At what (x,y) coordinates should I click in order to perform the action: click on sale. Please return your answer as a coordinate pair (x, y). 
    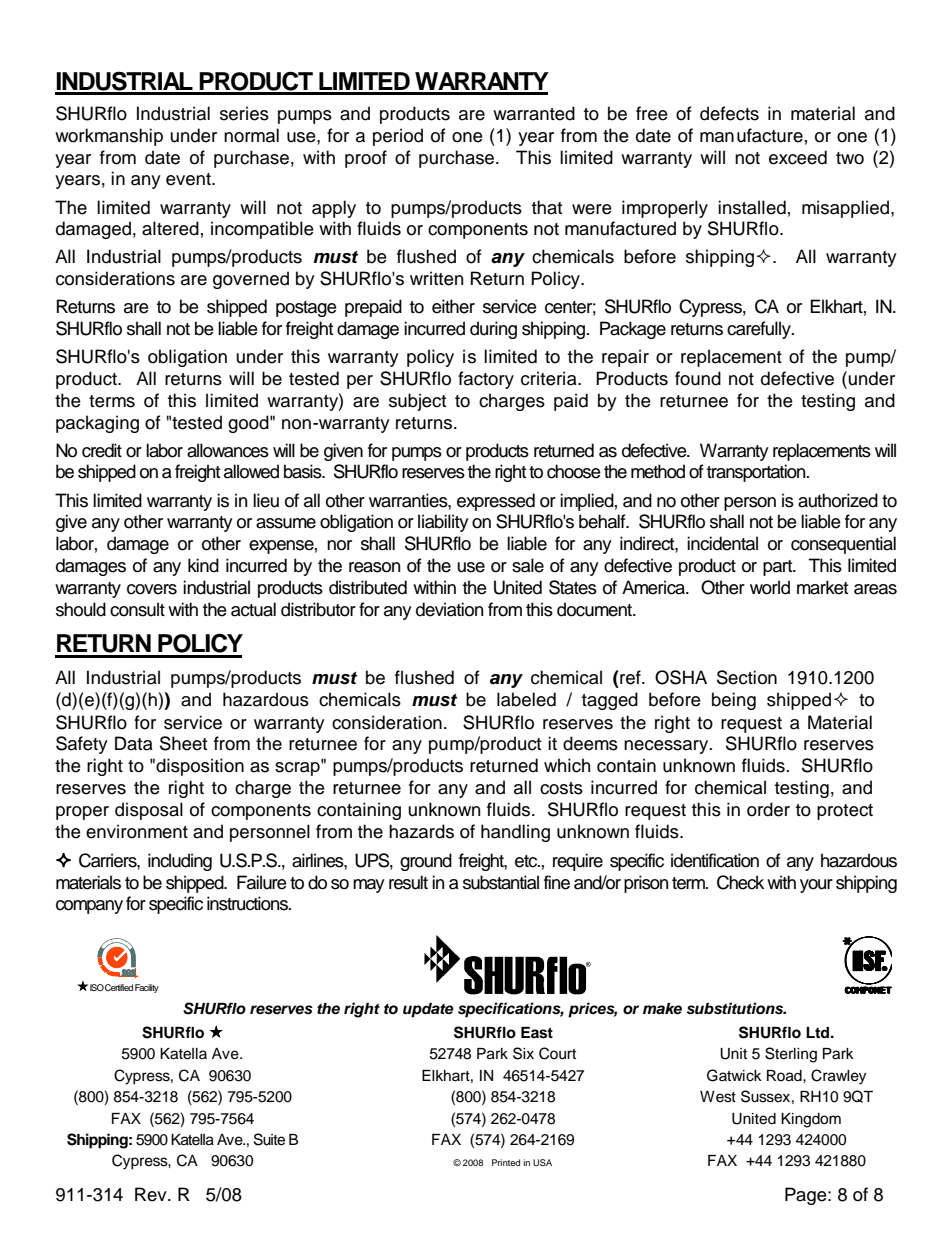
    Looking at the image, I should click on (528, 565).
